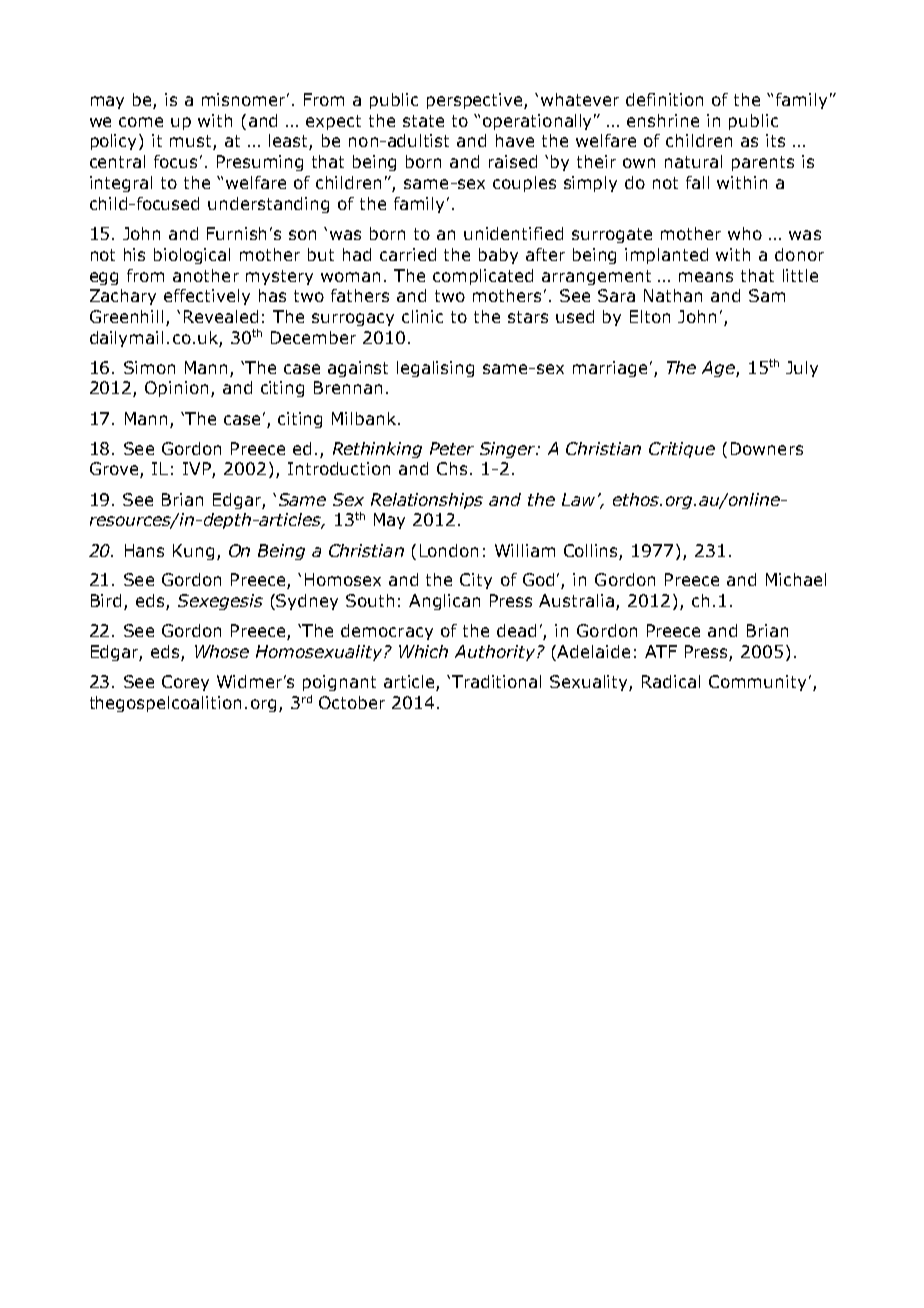 The width and height of the screenshot is (924, 1308). Describe the element at coordinates (449, 550) in the screenshot. I see `London` at that location.
